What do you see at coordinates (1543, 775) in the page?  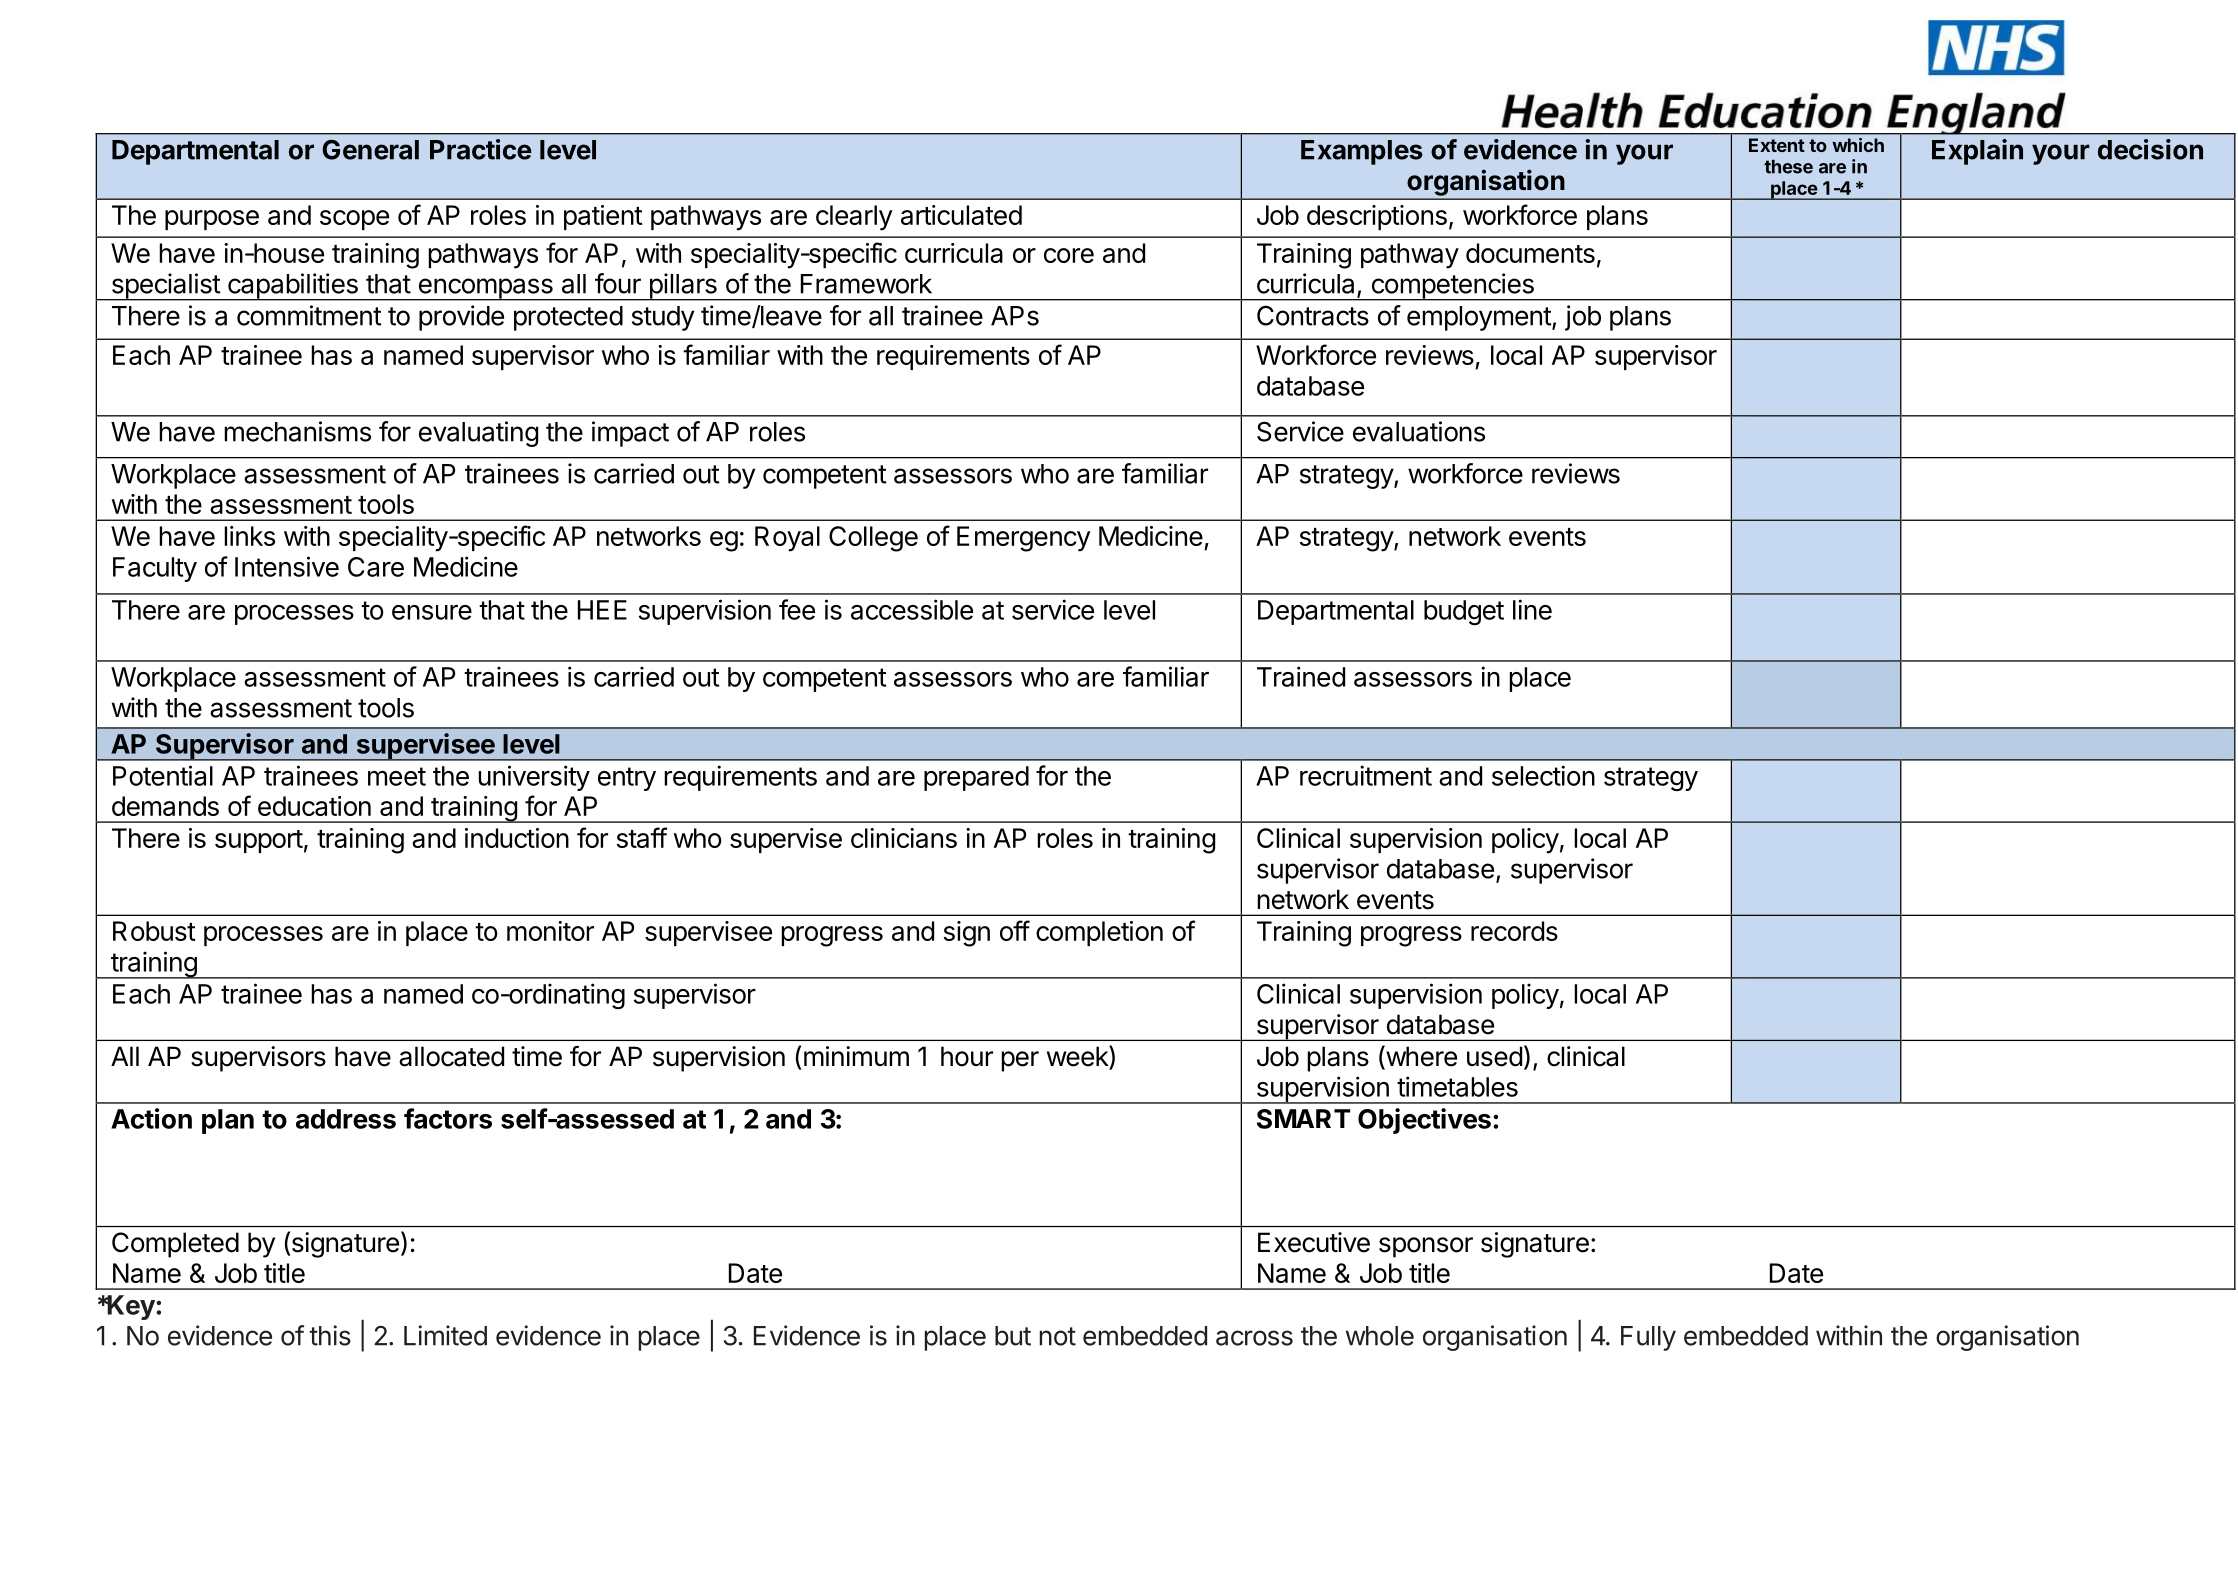 I see `selection` at bounding box center [1543, 775].
